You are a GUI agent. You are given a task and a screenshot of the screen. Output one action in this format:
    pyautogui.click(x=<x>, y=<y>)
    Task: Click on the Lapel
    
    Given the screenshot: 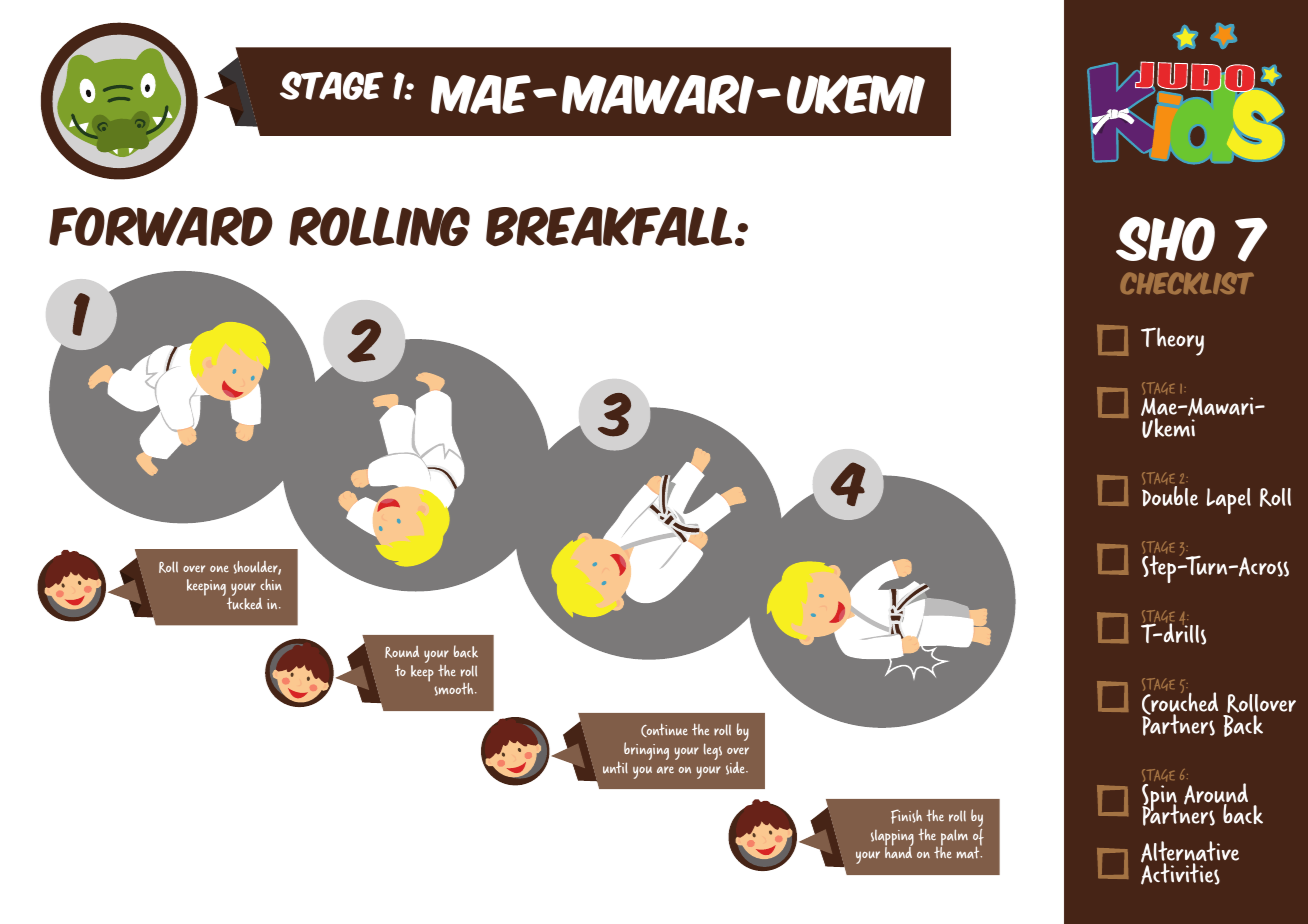 What is the action you would take?
    pyautogui.click(x=1229, y=501)
